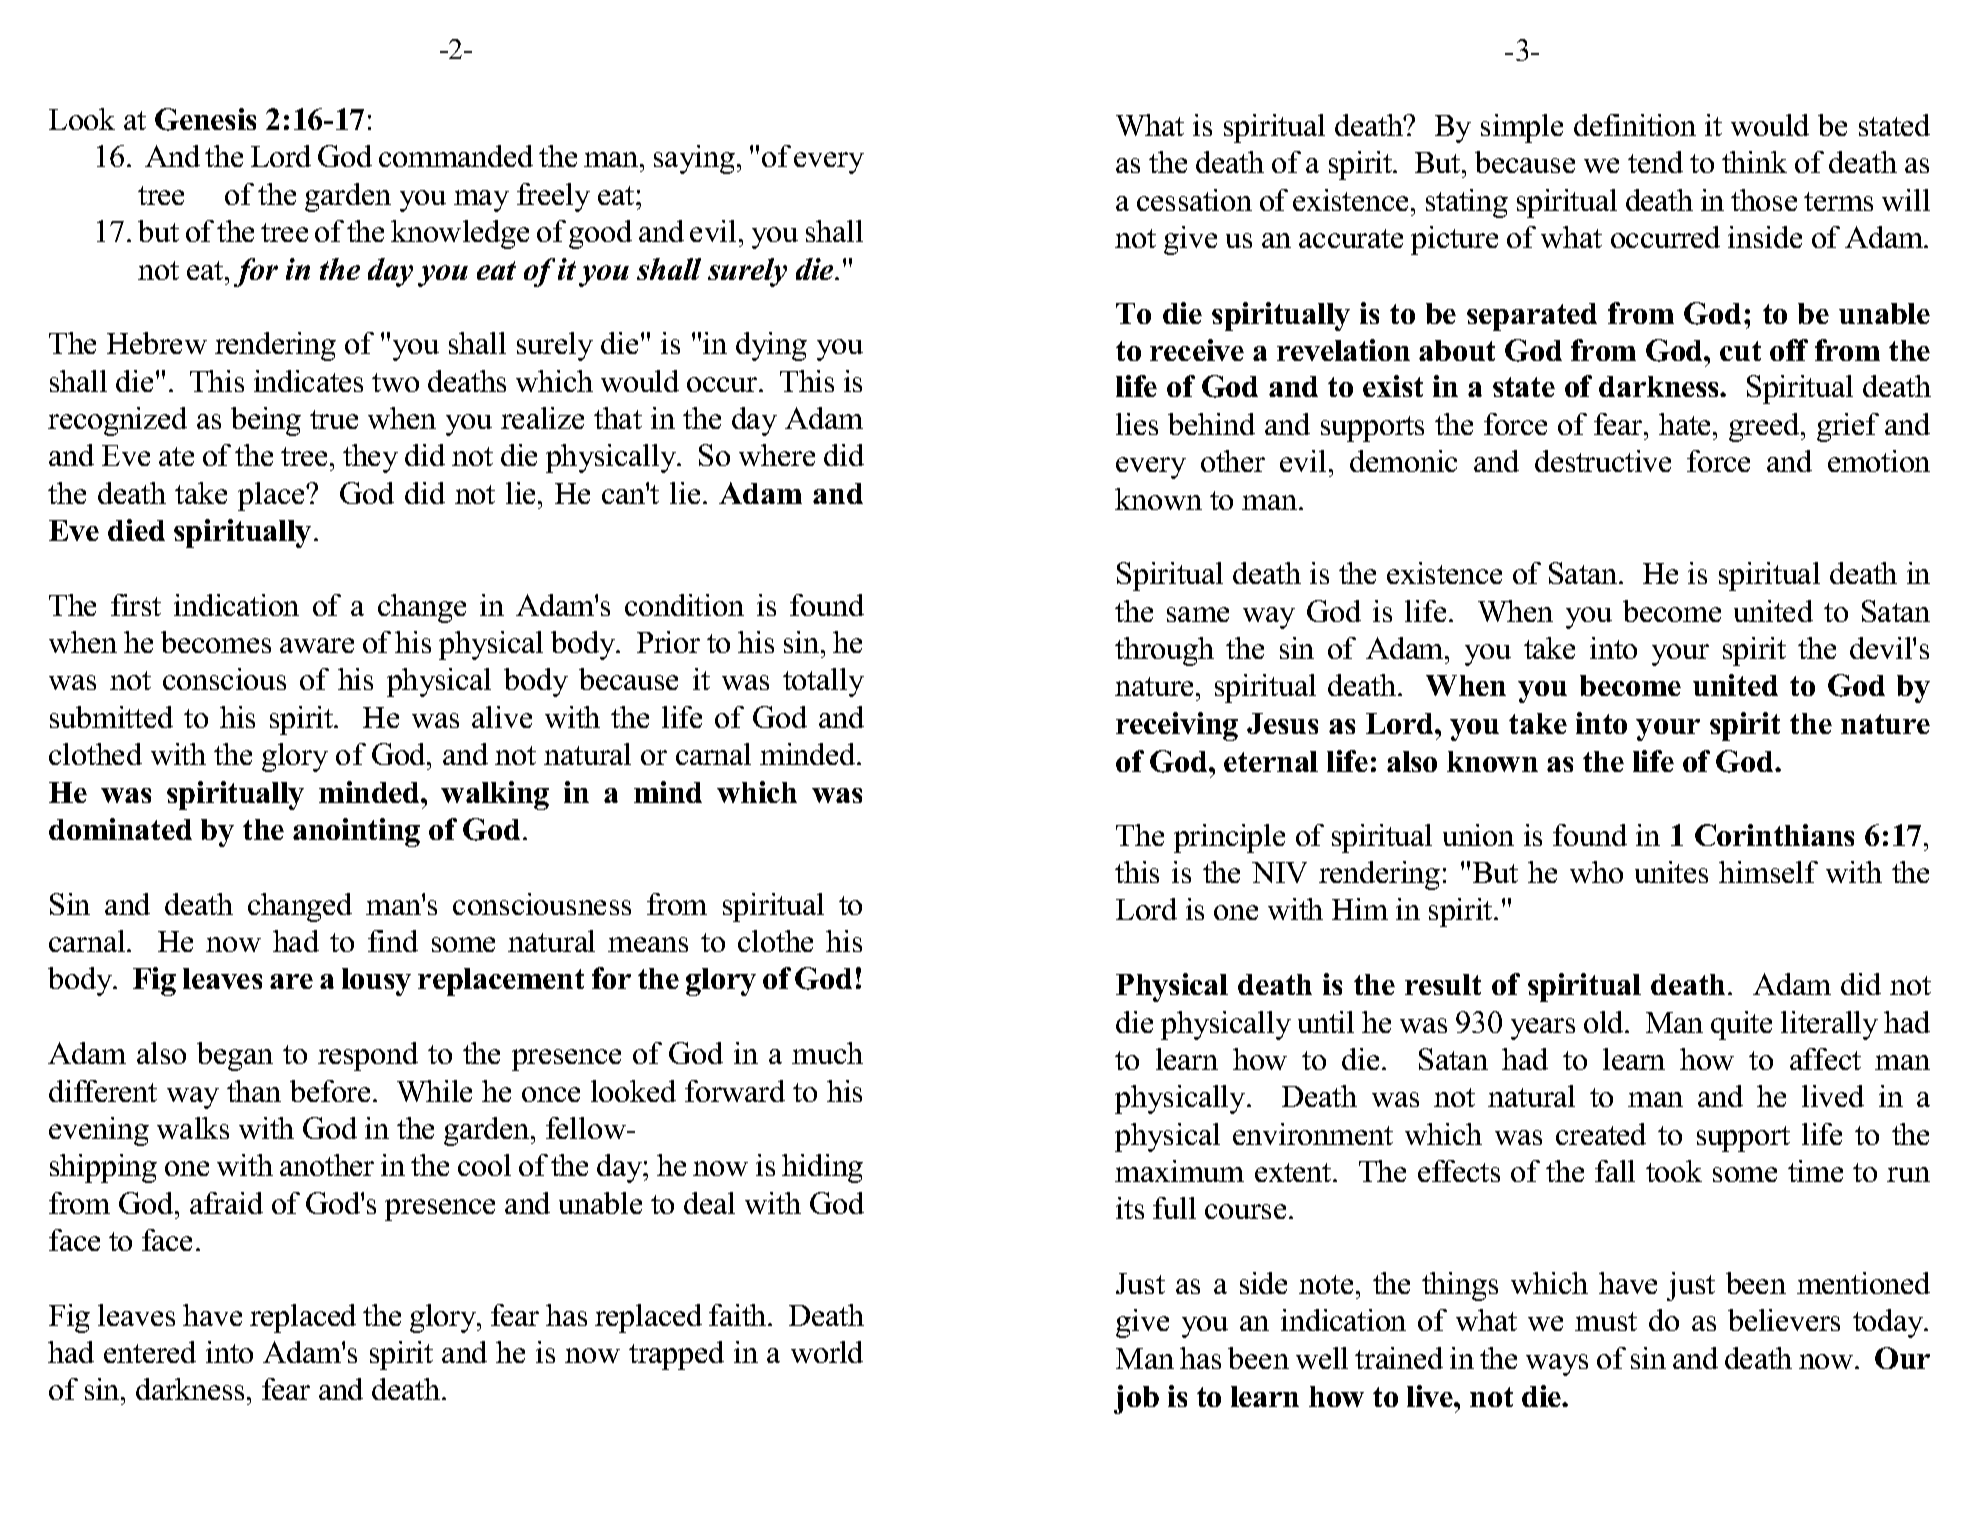 The height and width of the page is (1529, 1979). Describe the element at coordinates (1557, 1365) in the page. I see `ways` at that location.
